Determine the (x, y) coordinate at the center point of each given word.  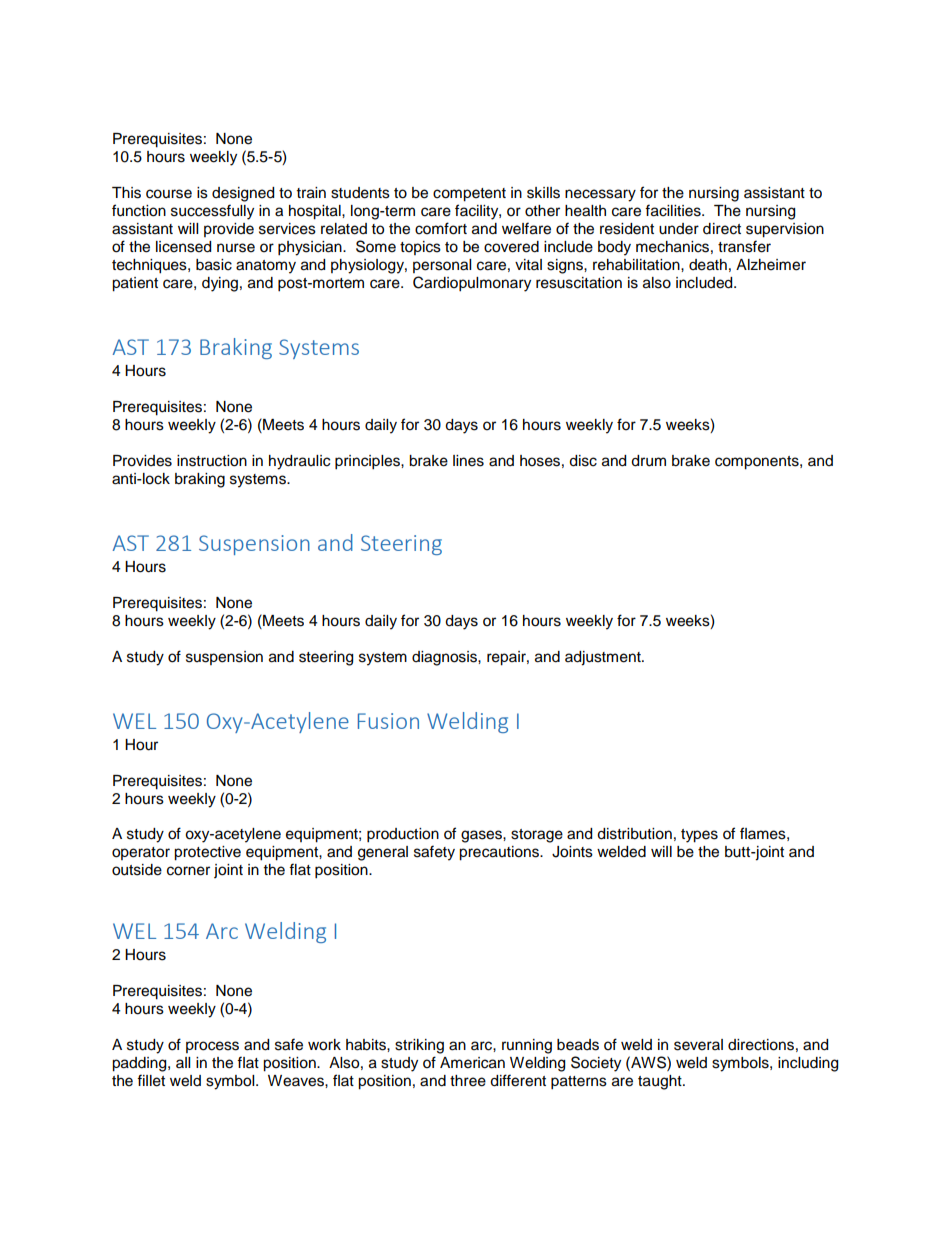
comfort (441, 228)
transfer (744, 246)
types (699, 836)
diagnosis (445, 658)
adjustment (604, 658)
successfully (212, 212)
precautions (500, 853)
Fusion (388, 721)
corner (188, 871)
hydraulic (299, 462)
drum (648, 461)
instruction (212, 461)
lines (468, 461)
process (212, 1047)
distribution (634, 834)
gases (482, 836)
